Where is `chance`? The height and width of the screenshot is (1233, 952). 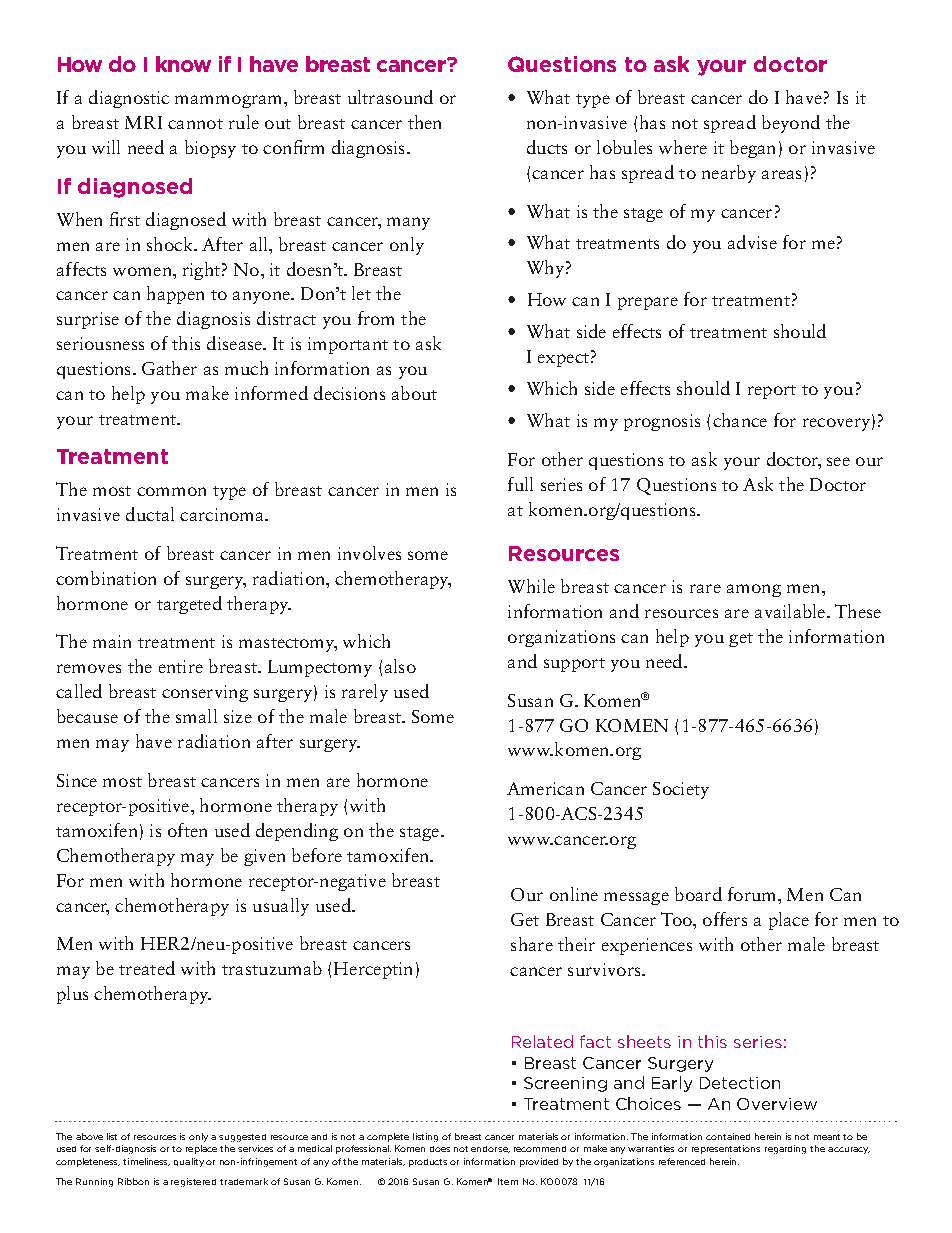 chance is located at coordinates (740, 420).
